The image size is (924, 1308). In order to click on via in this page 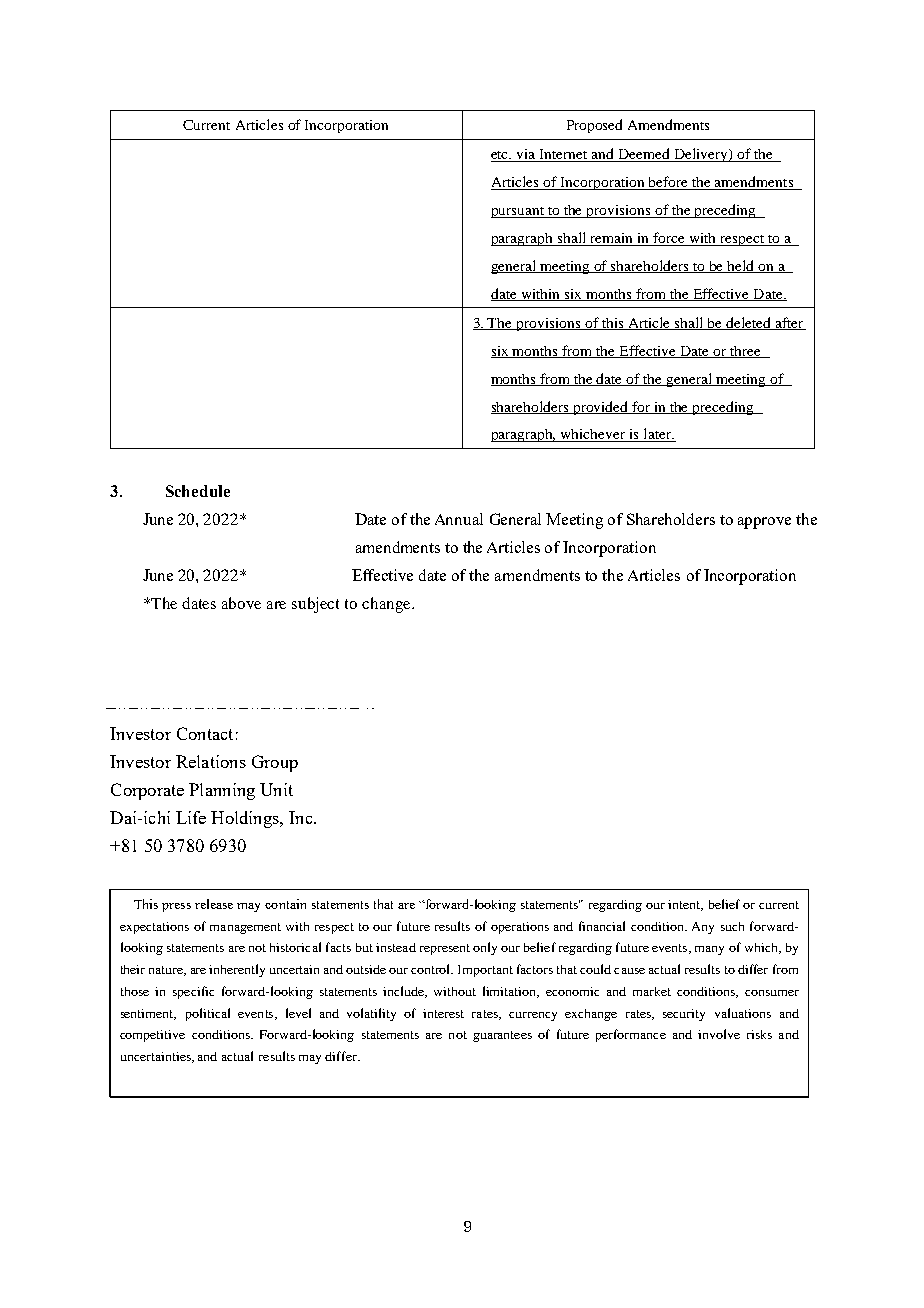, I will do `click(526, 155)`.
